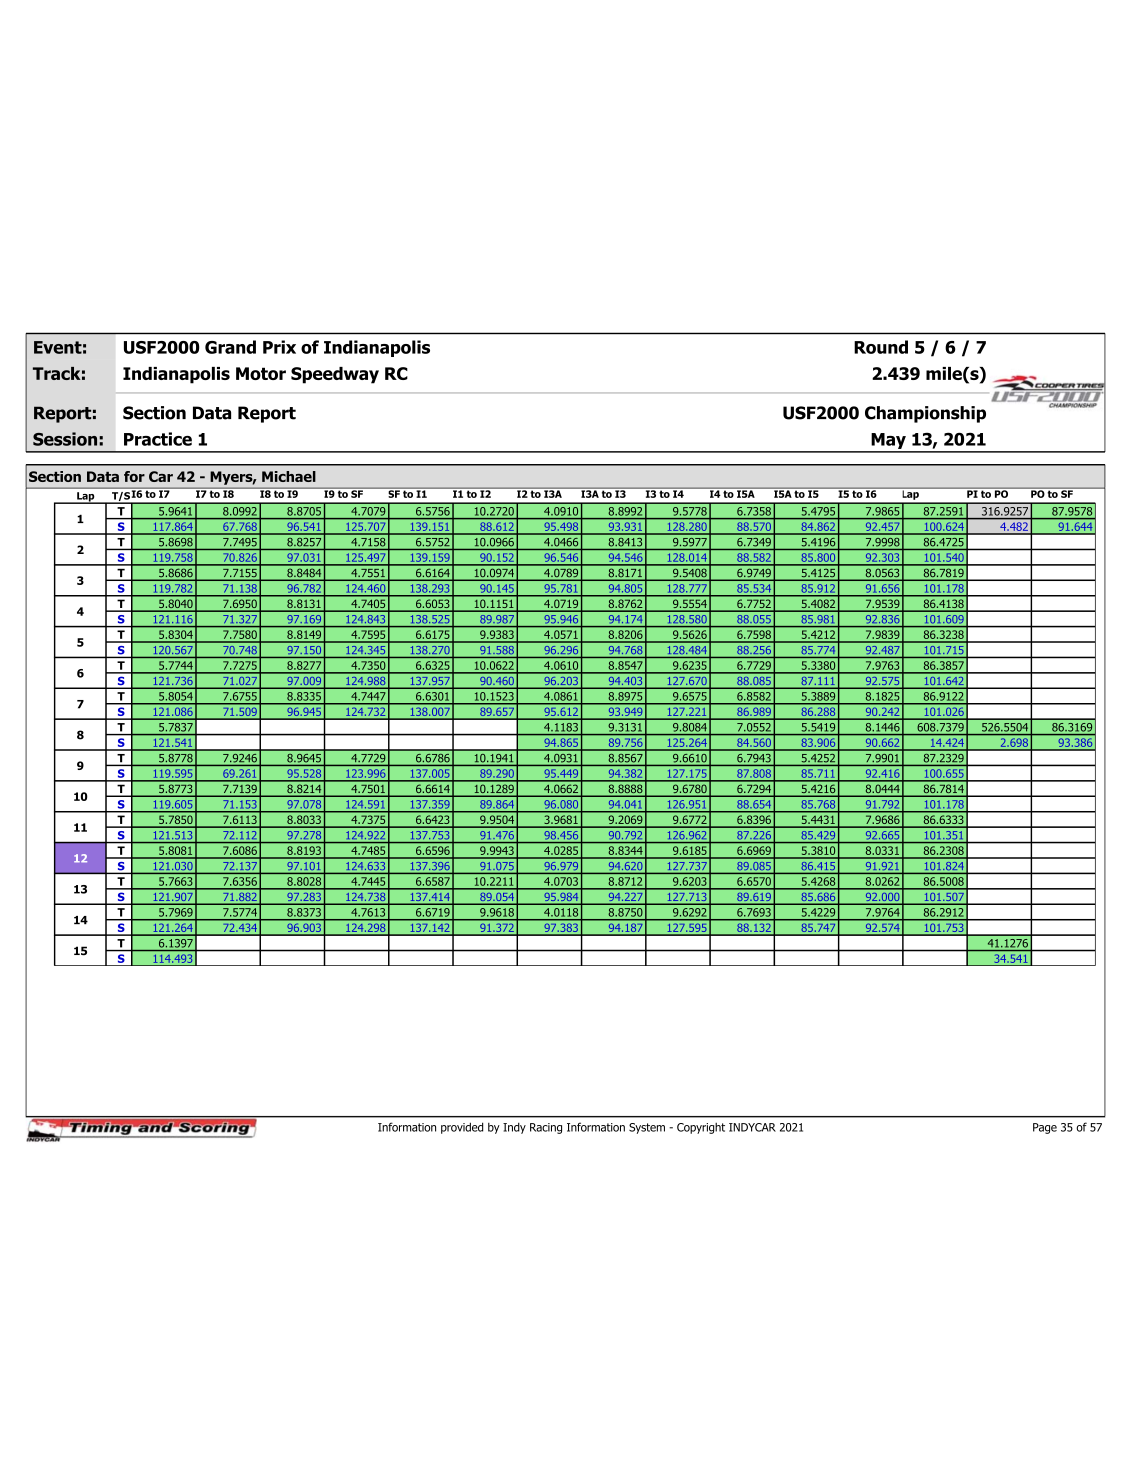 This screenshot has height=1464, width=1131. I want to click on System, so click(647, 1128).
